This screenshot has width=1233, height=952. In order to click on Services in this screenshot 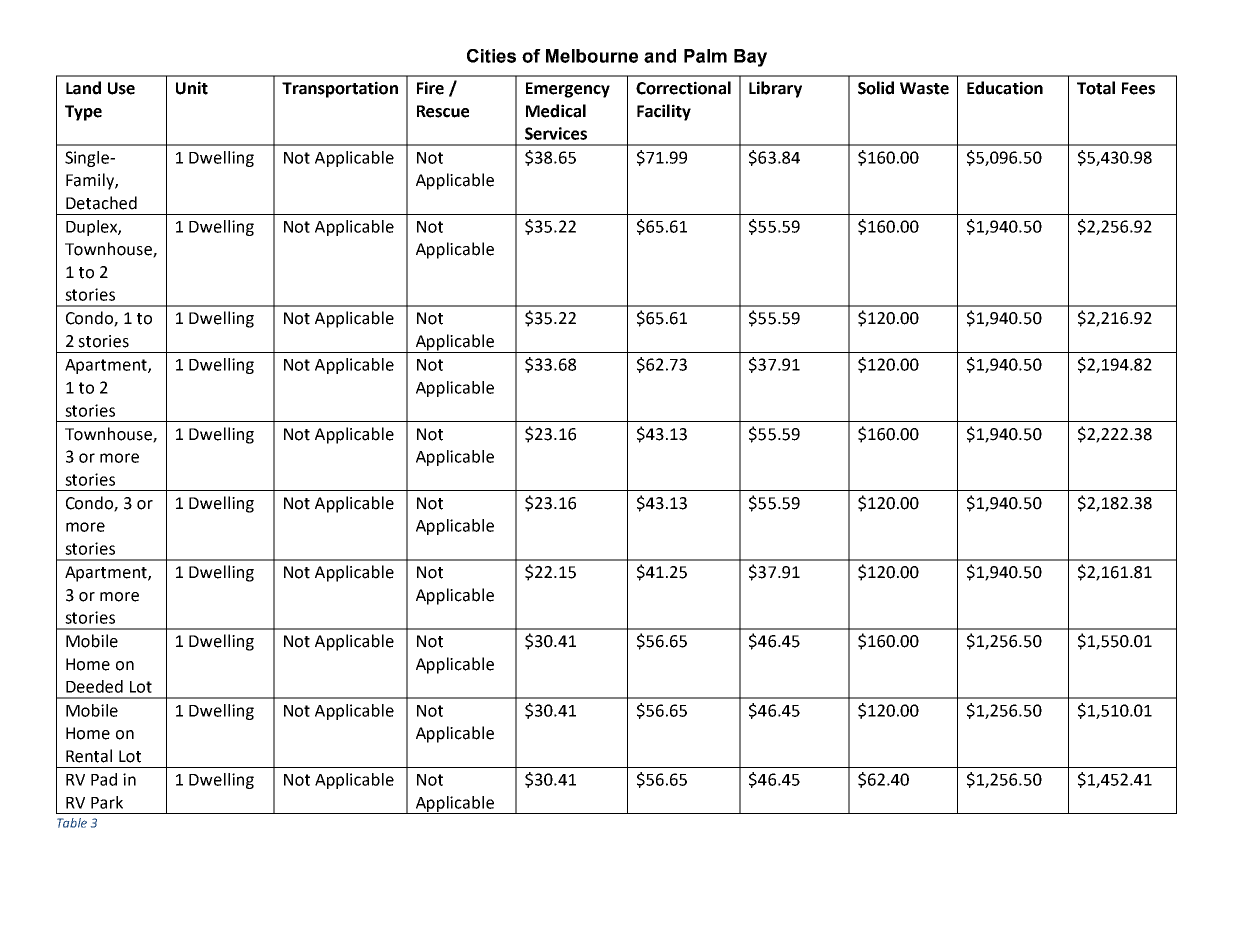, I will do `click(556, 133)`.
